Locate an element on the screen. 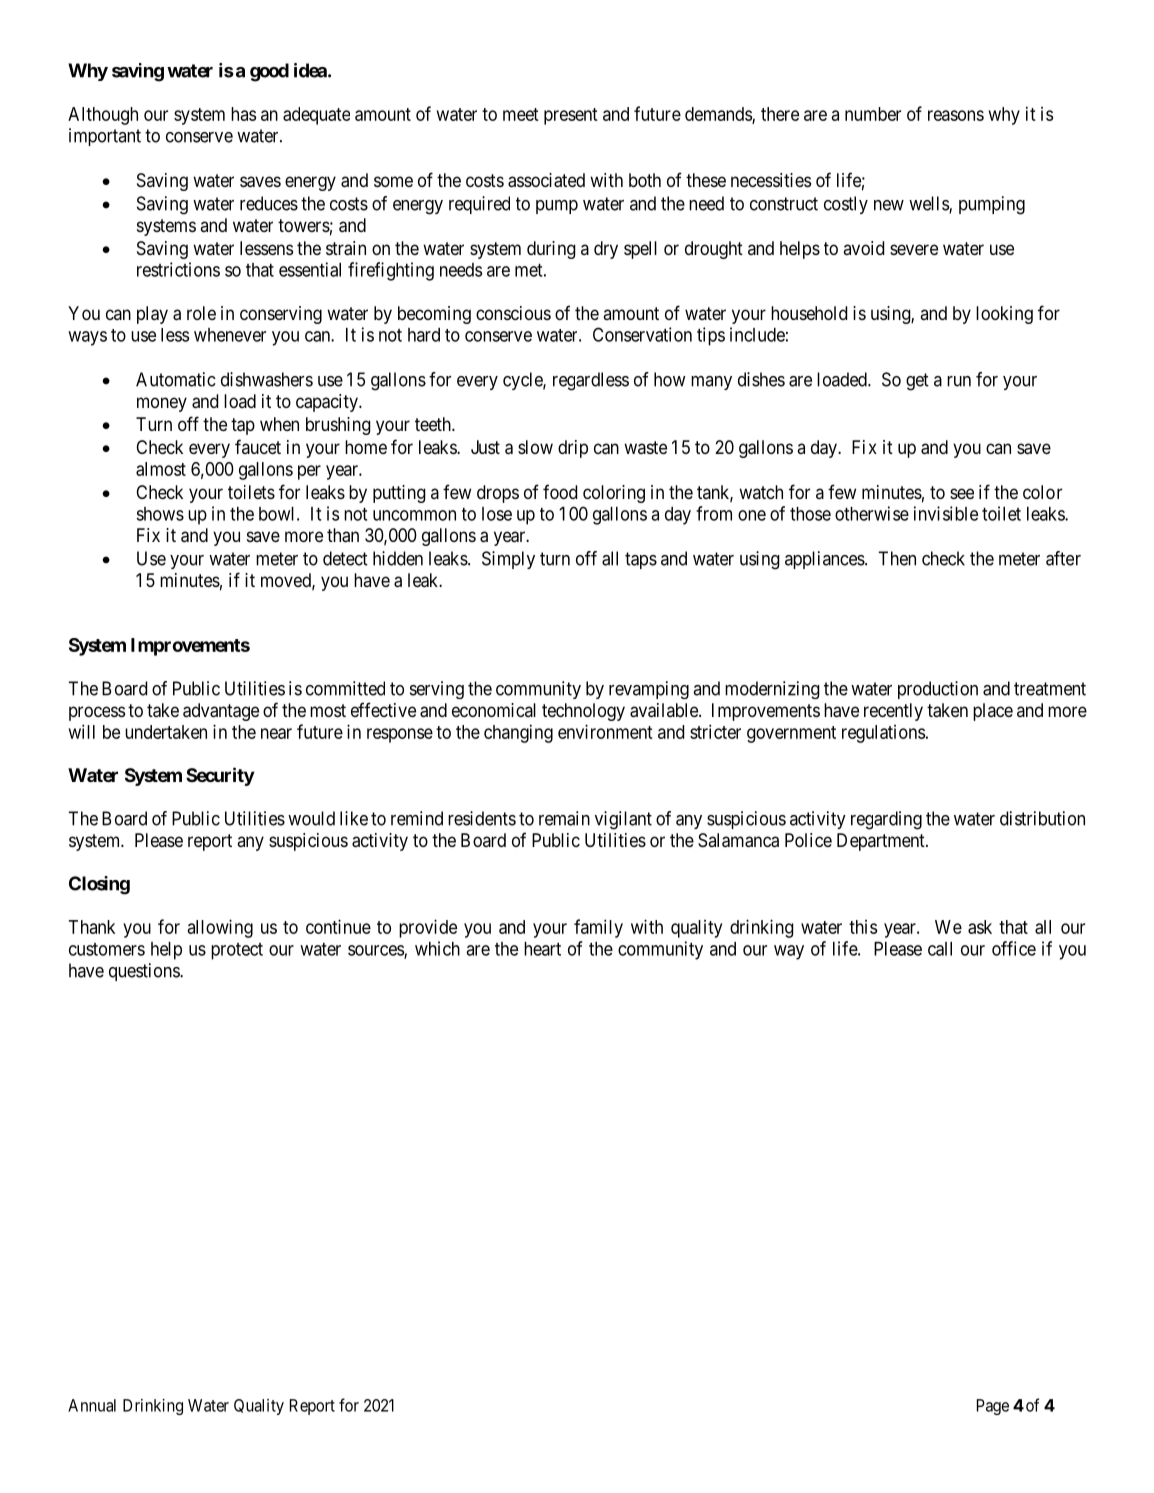  run is located at coordinates (959, 381).
